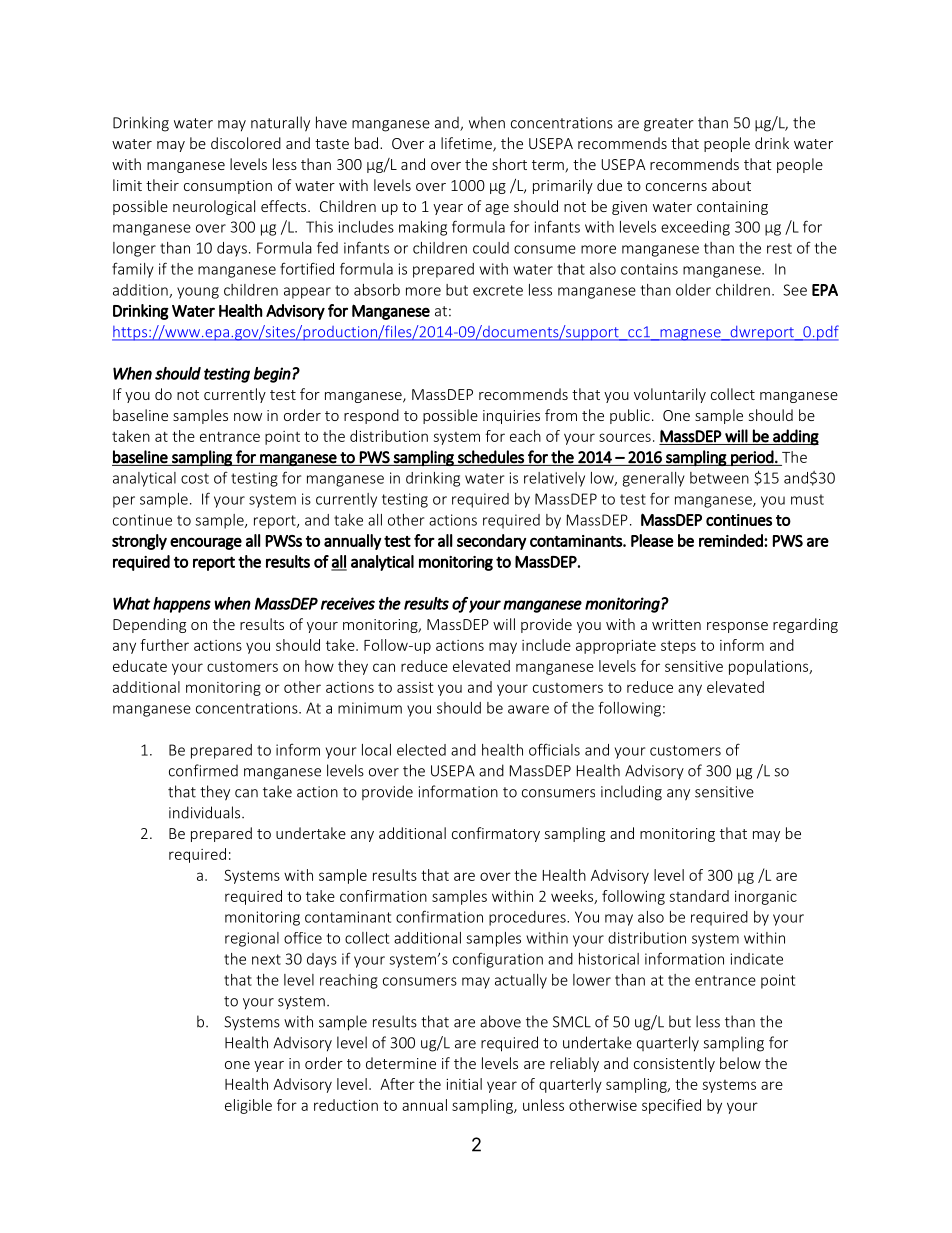 The height and width of the screenshot is (1233, 952). What do you see at coordinates (731, 185) in the screenshot?
I see `about` at bounding box center [731, 185].
